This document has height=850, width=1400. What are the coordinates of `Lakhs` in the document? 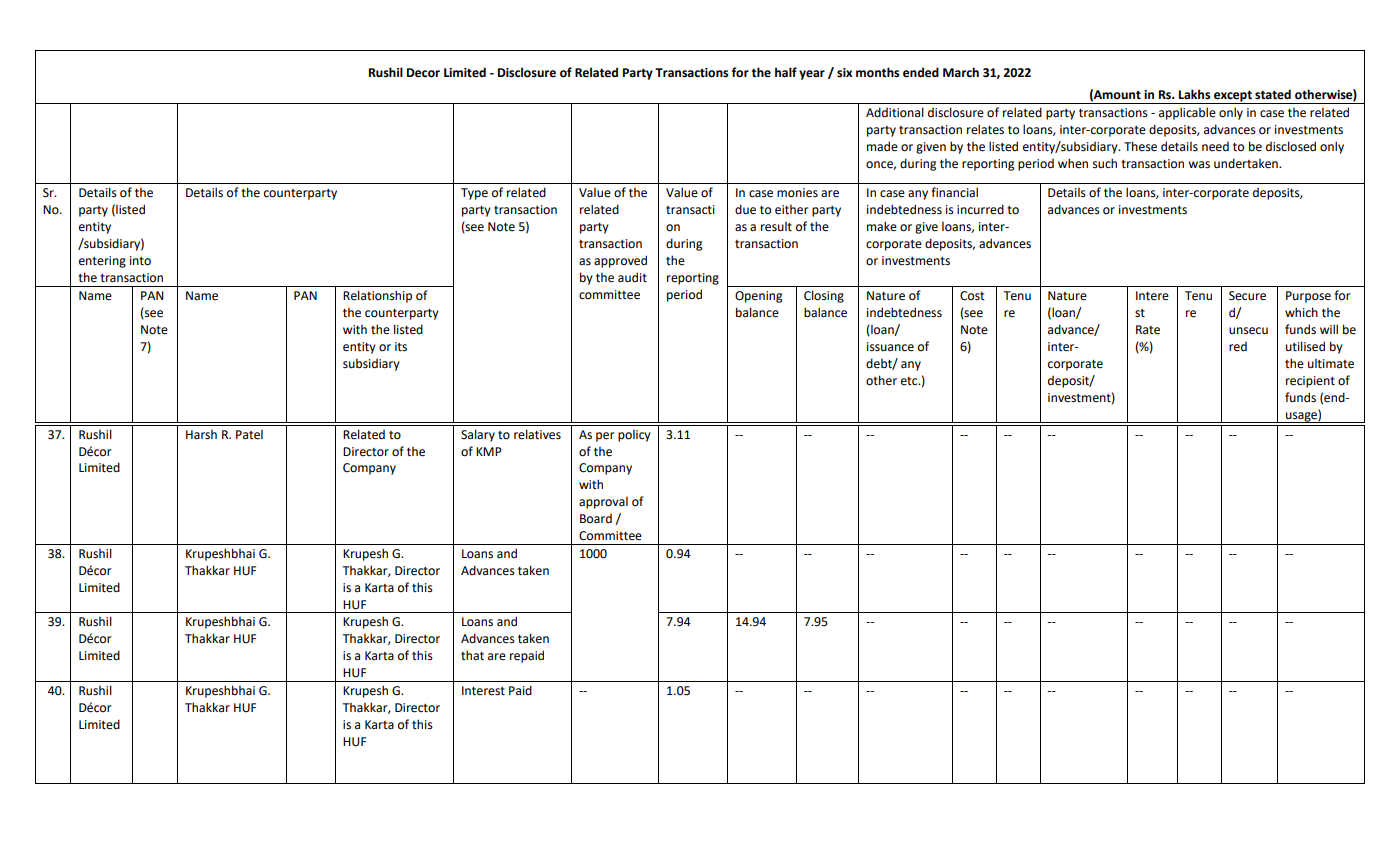 It's located at (1194, 94).
